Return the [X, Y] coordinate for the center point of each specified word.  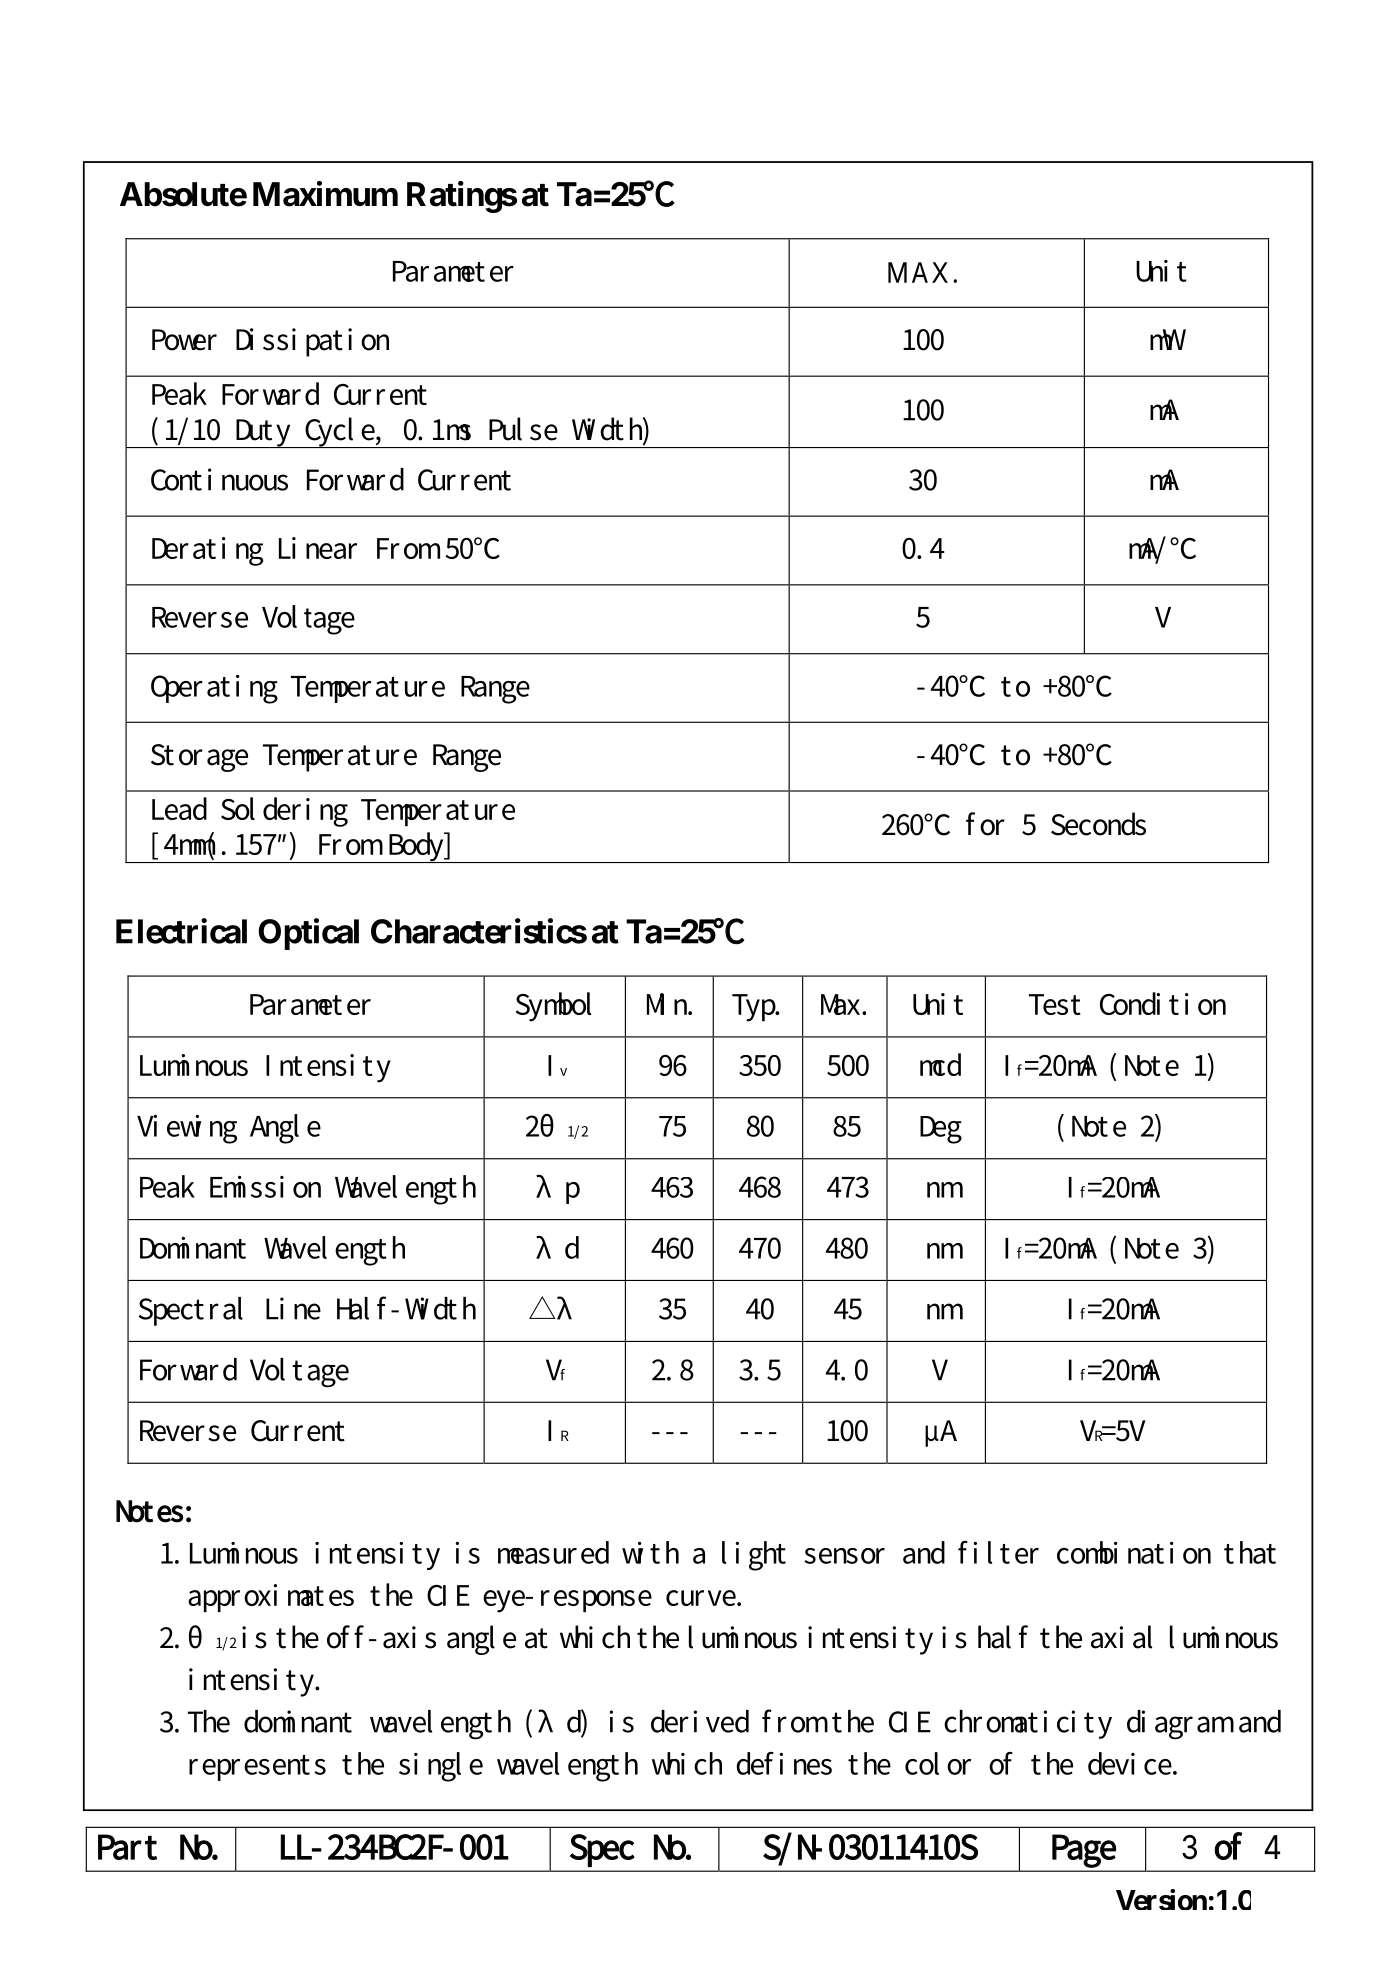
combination [1134, 1552]
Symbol [553, 1007]
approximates [271, 1598]
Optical [308, 934]
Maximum [325, 194]
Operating [214, 689]
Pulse [523, 429]
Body [416, 847]
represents [257, 1768]
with [650, 1552]
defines [784, 1763]
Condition [1163, 1003]
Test [1055, 1004]
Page [1084, 1851]
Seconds [1098, 824]
